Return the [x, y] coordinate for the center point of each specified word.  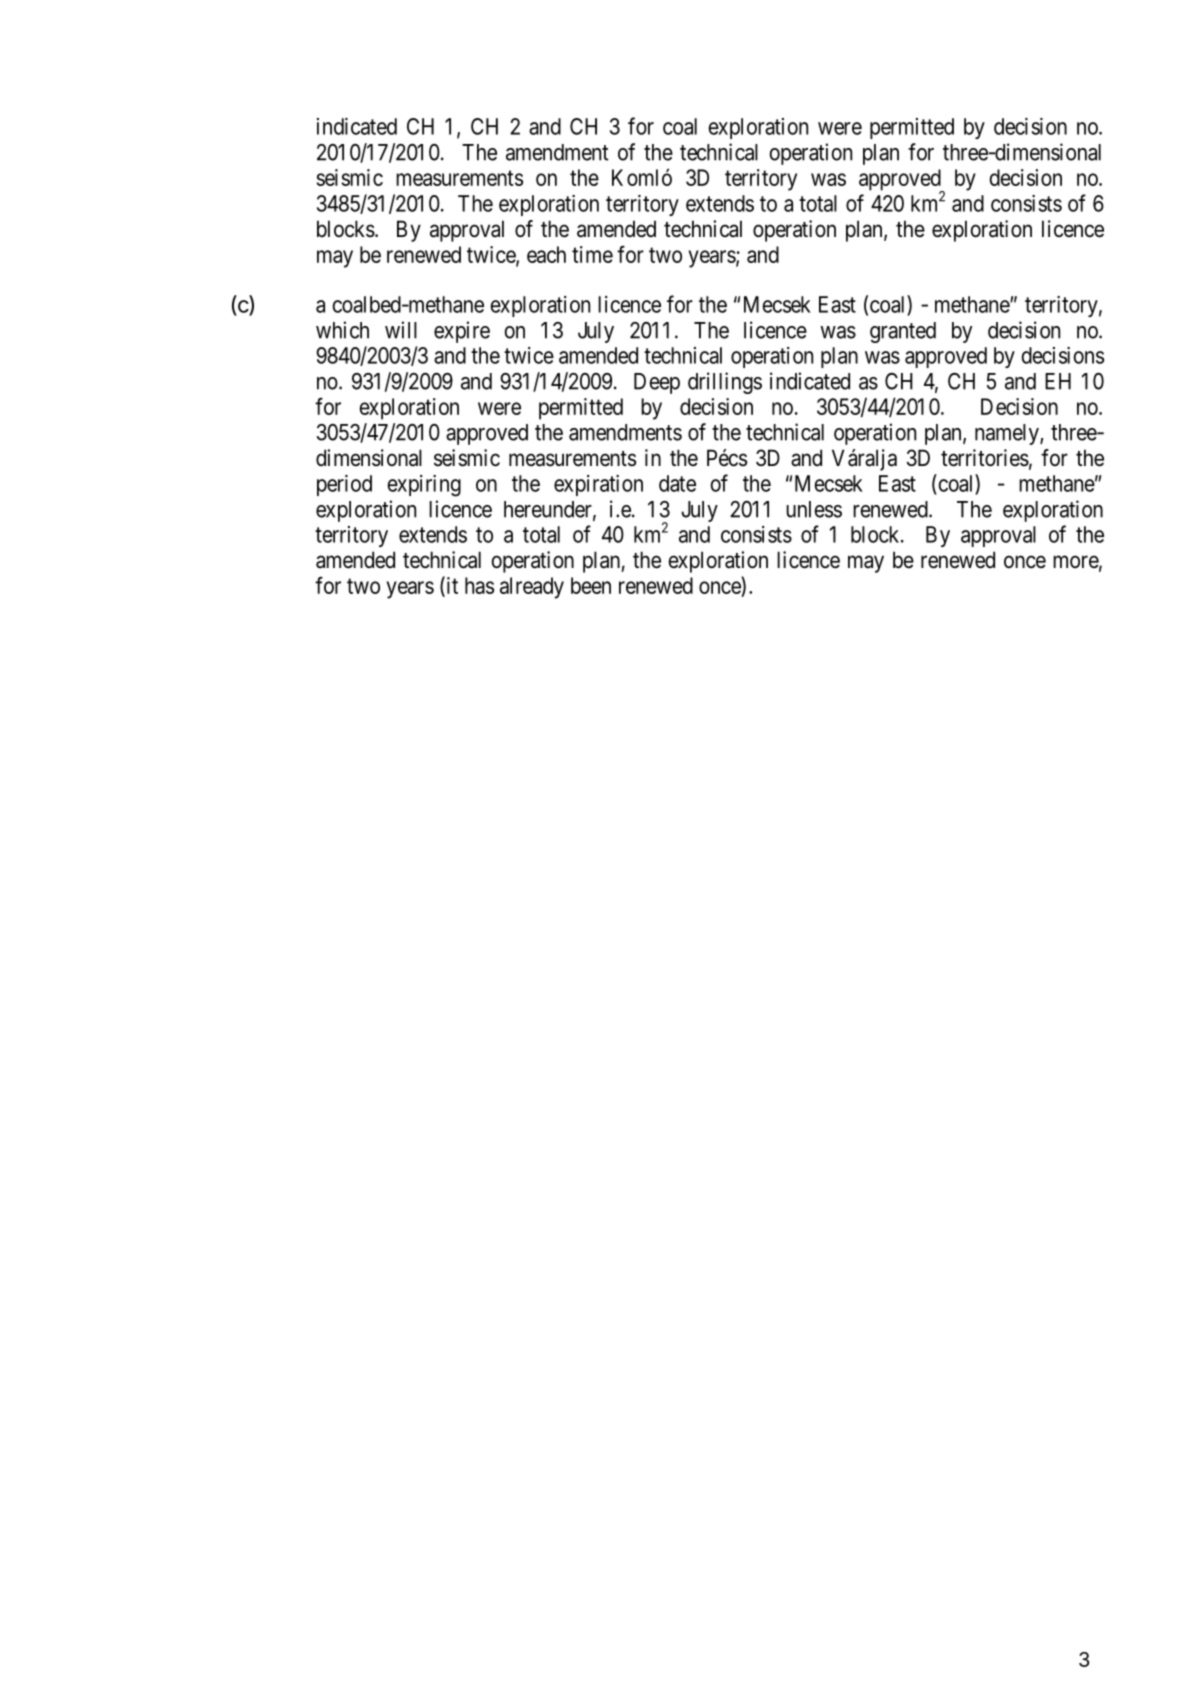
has [479, 585]
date [677, 483]
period [344, 485]
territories [985, 458]
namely [1008, 434]
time [592, 254]
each [546, 254]
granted [903, 332]
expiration [598, 485]
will [401, 330]
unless [814, 509]
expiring [424, 486]
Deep [657, 383]
